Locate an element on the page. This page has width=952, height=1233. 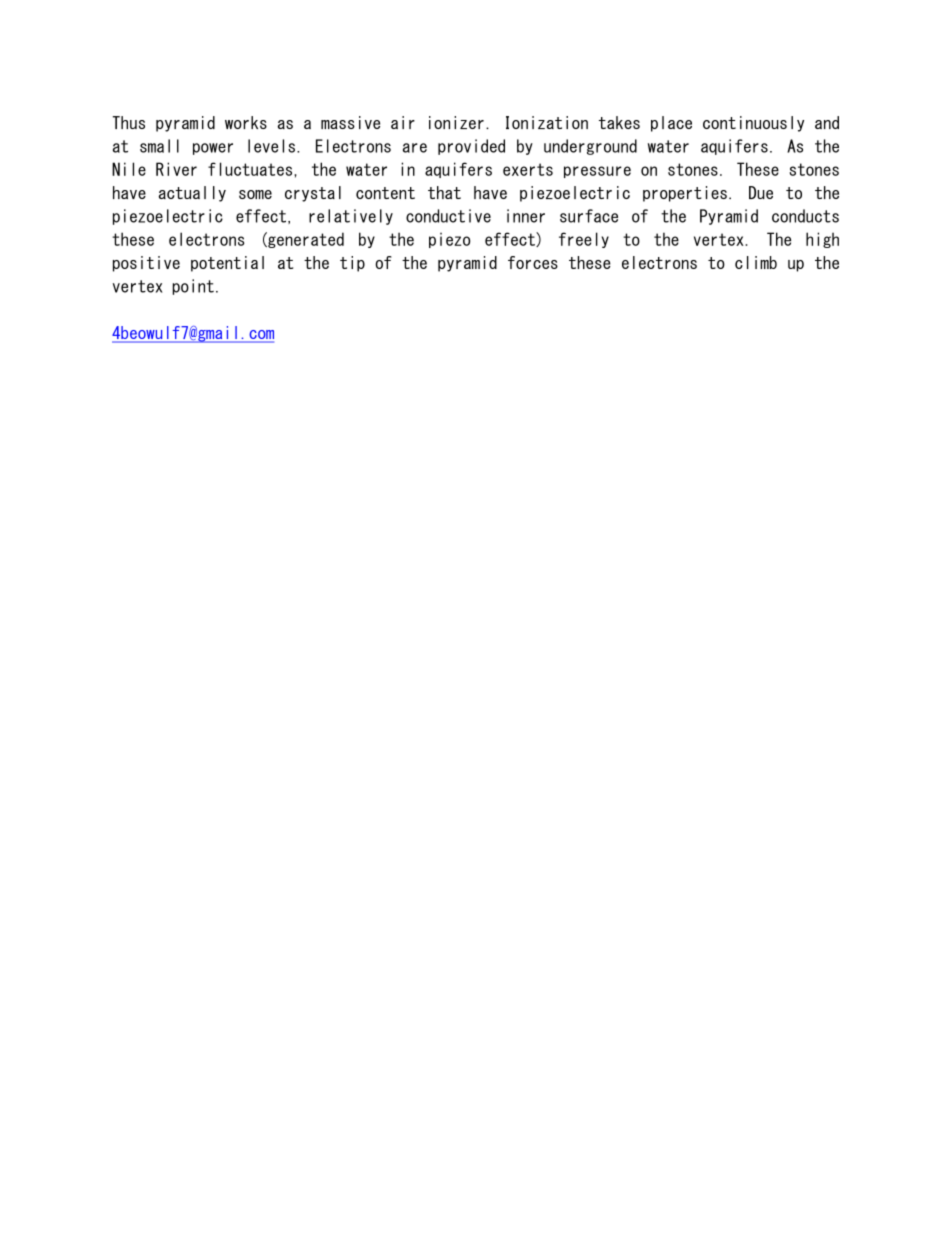
climb is located at coordinates (756, 262).
